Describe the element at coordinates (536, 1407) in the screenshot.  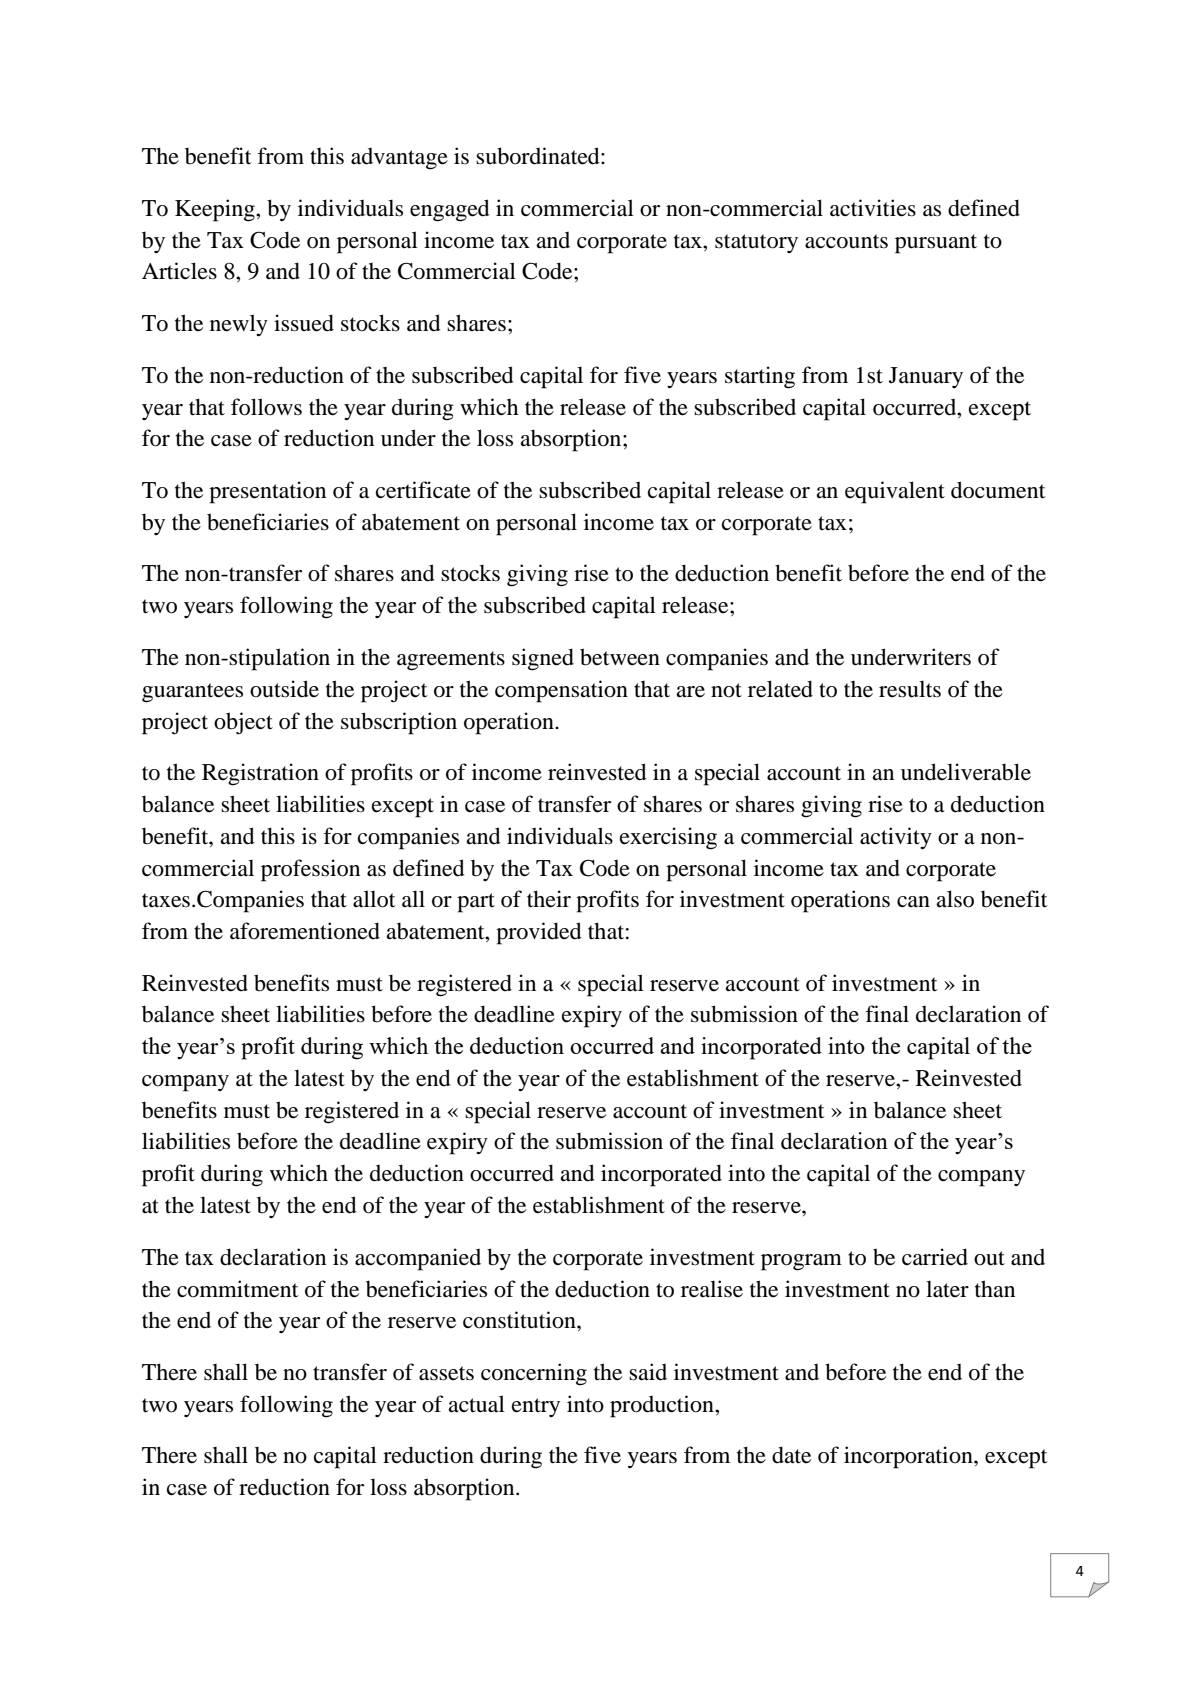
I see `entry` at that location.
